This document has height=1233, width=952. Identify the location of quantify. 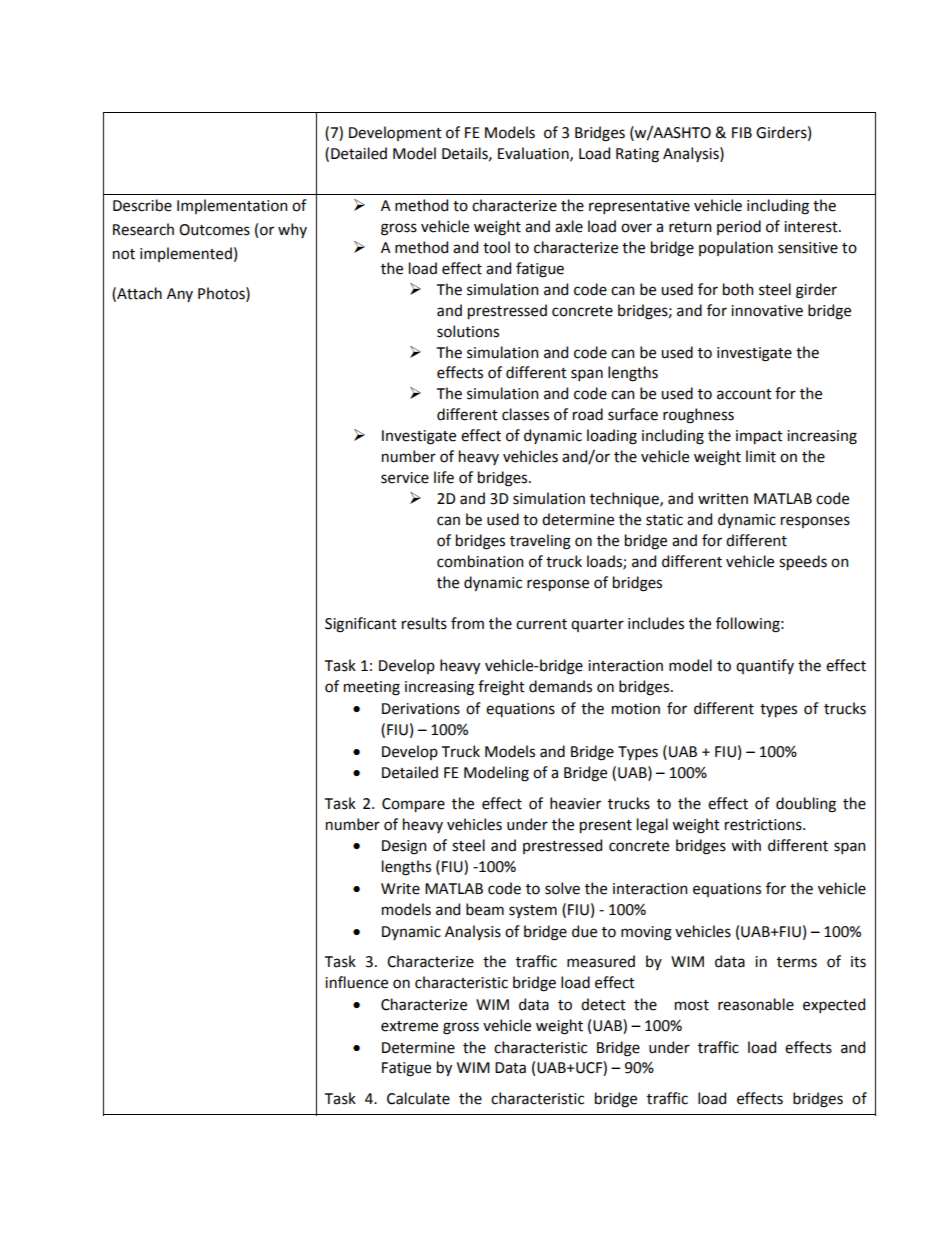
(765, 666).
